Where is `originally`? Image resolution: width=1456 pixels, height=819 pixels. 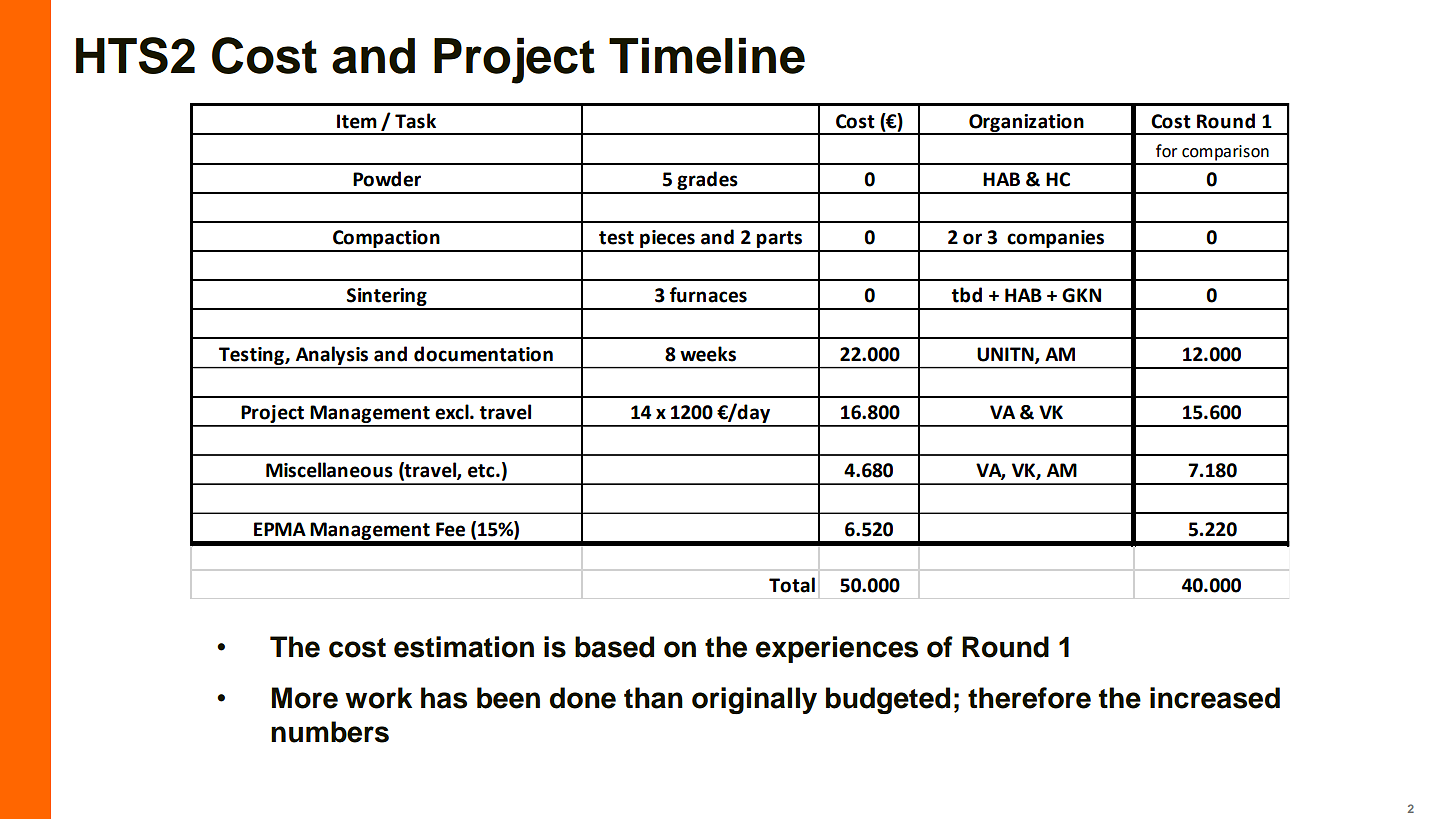 originally is located at coordinates (754, 700).
